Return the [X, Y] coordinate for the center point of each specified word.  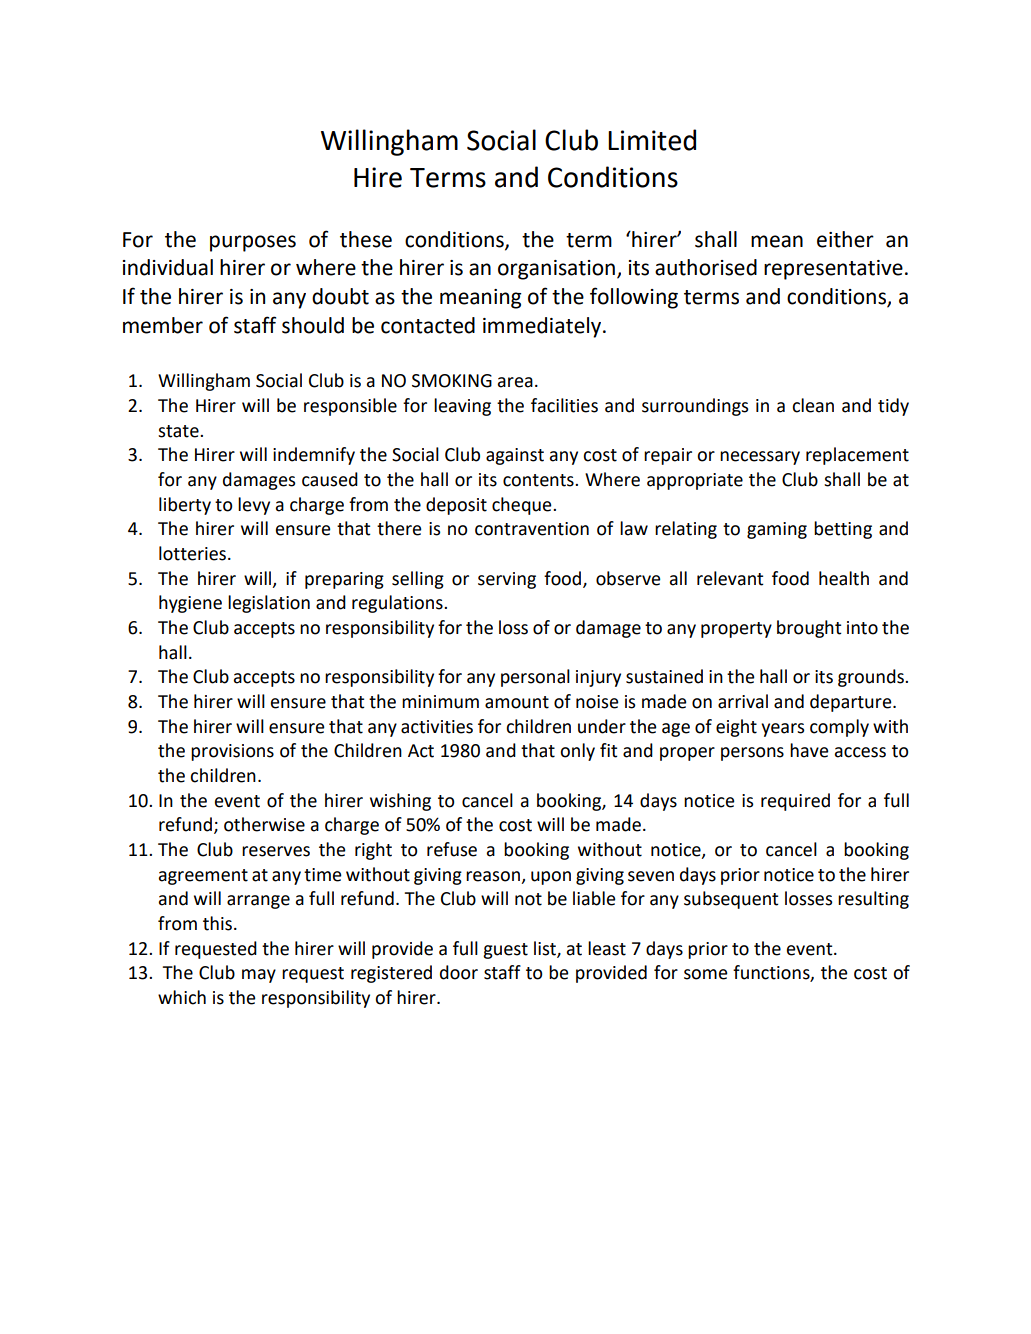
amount [517, 702]
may [259, 976]
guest [505, 951]
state [179, 431]
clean [813, 405]
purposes [253, 243]
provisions [232, 752]
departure [852, 703]
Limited [652, 140]
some [706, 974]
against [515, 456]
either [845, 239]
